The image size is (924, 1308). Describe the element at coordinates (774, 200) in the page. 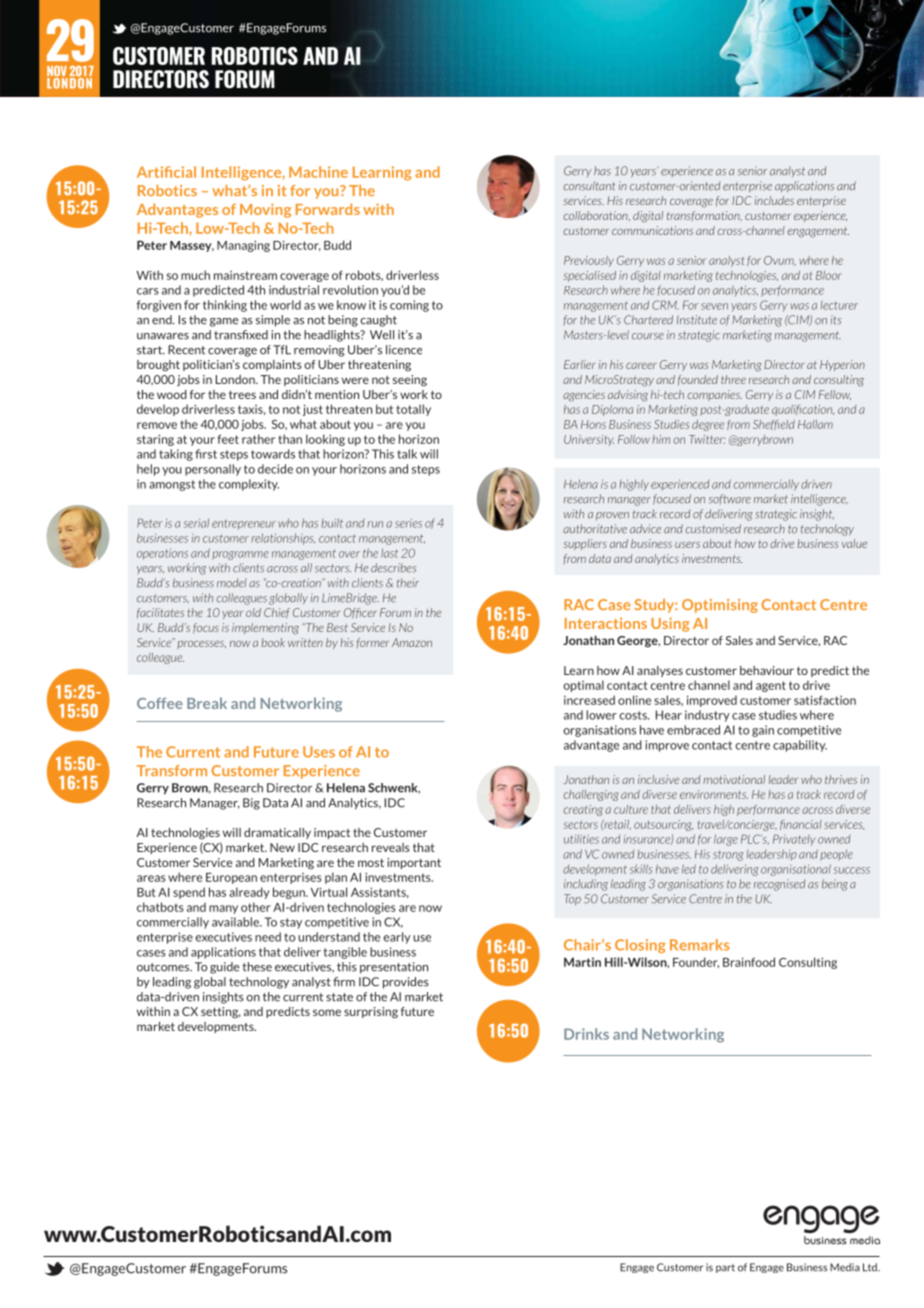

I see `includes` at that location.
